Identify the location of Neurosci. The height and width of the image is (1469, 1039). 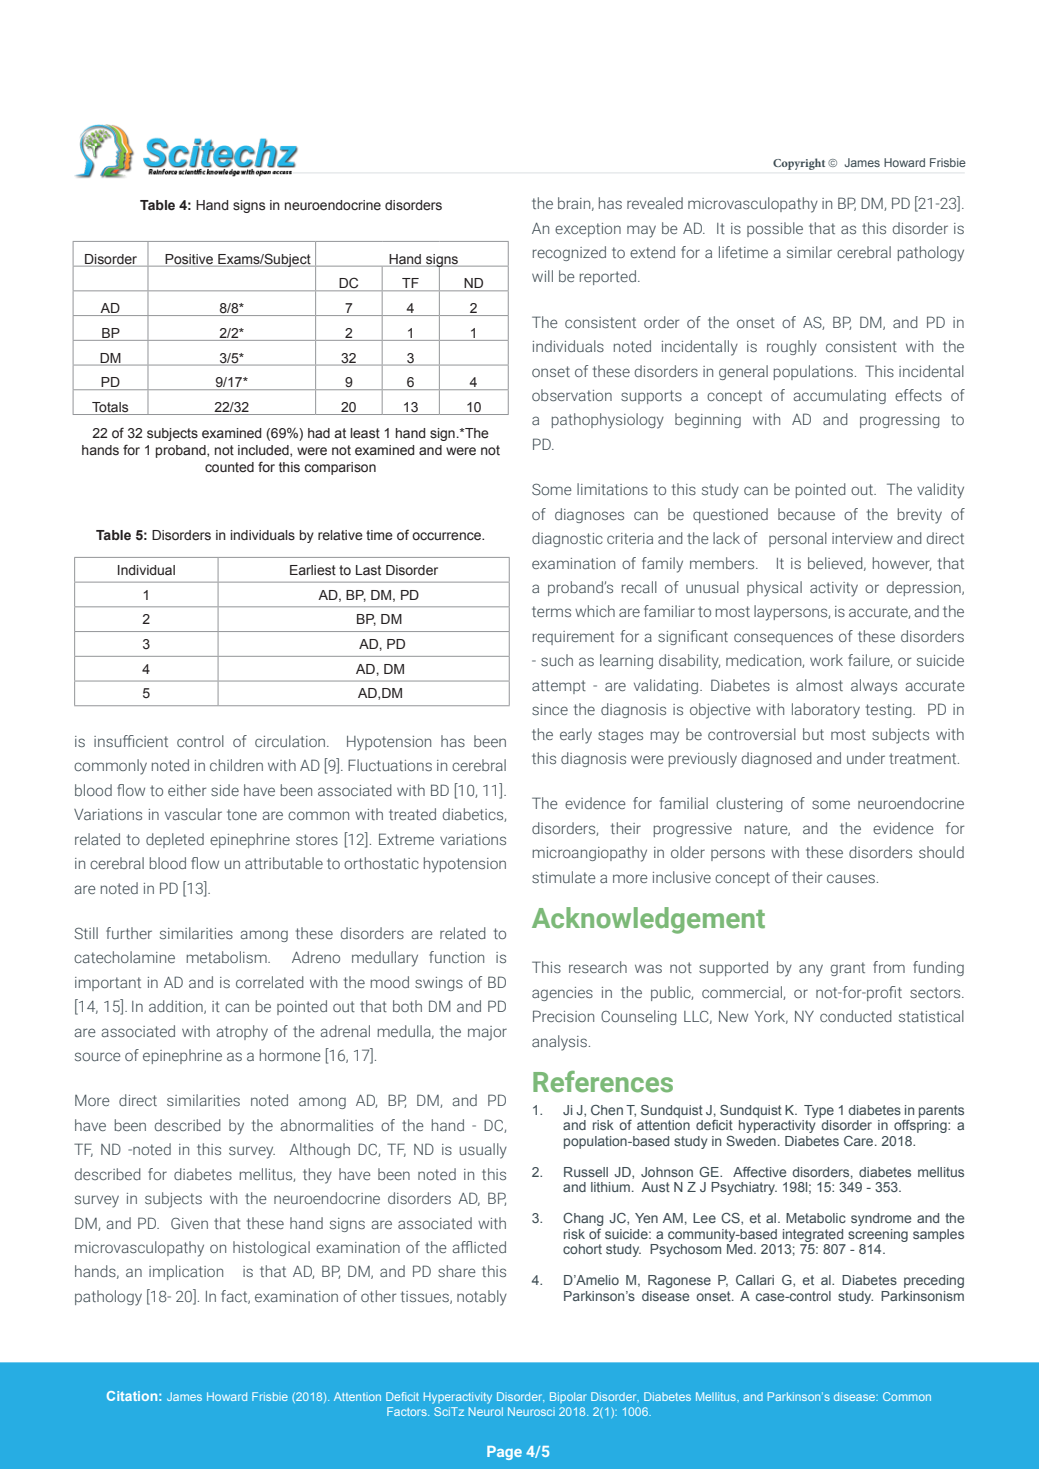
(531, 1411).
